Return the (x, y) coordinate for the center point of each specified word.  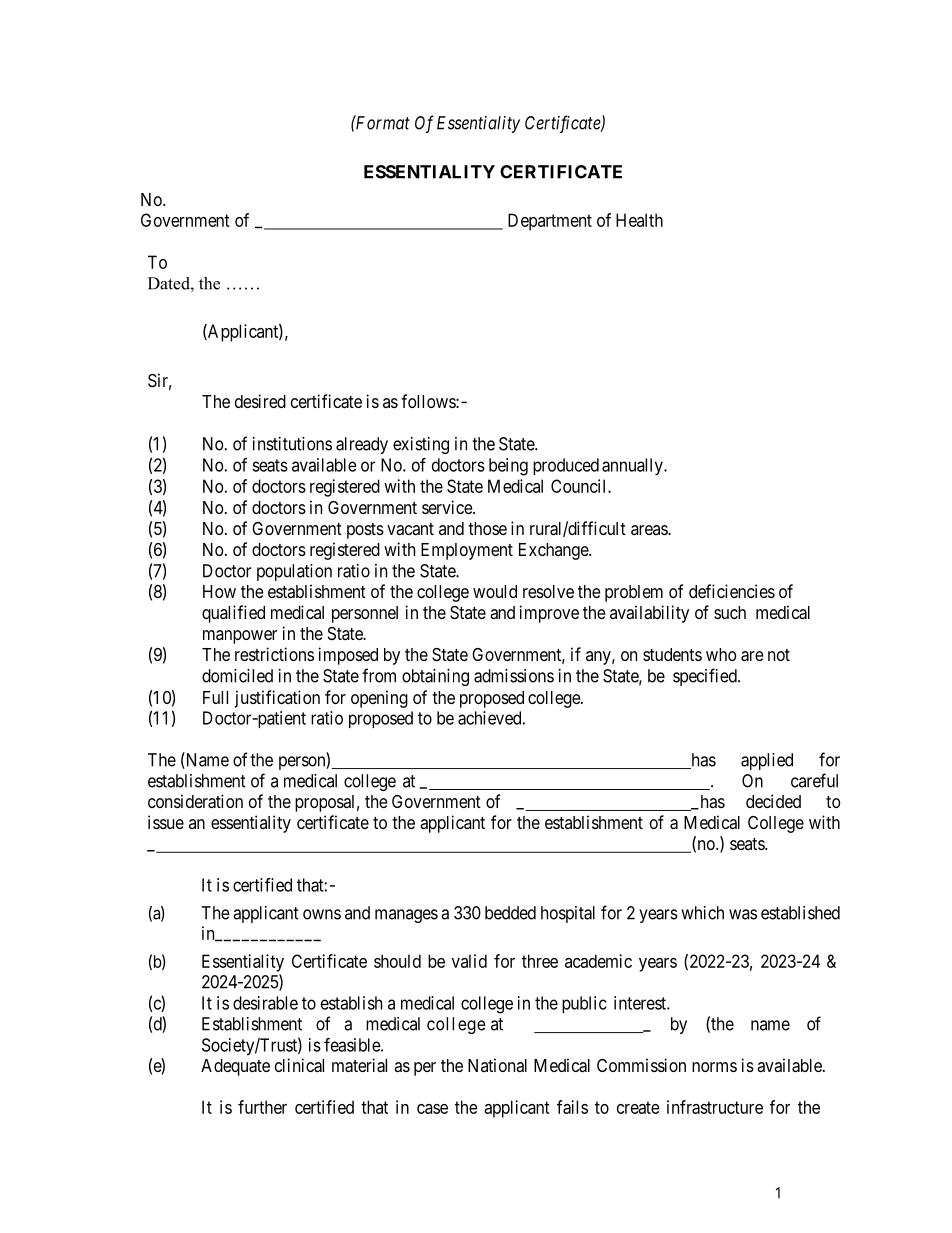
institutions (292, 444)
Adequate (235, 1067)
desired (260, 401)
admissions (514, 676)
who (721, 654)
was (743, 914)
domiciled (237, 676)
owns (322, 914)
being (508, 467)
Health (639, 220)
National (497, 1065)
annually (633, 467)
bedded (510, 913)
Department (550, 222)
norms (714, 1067)
